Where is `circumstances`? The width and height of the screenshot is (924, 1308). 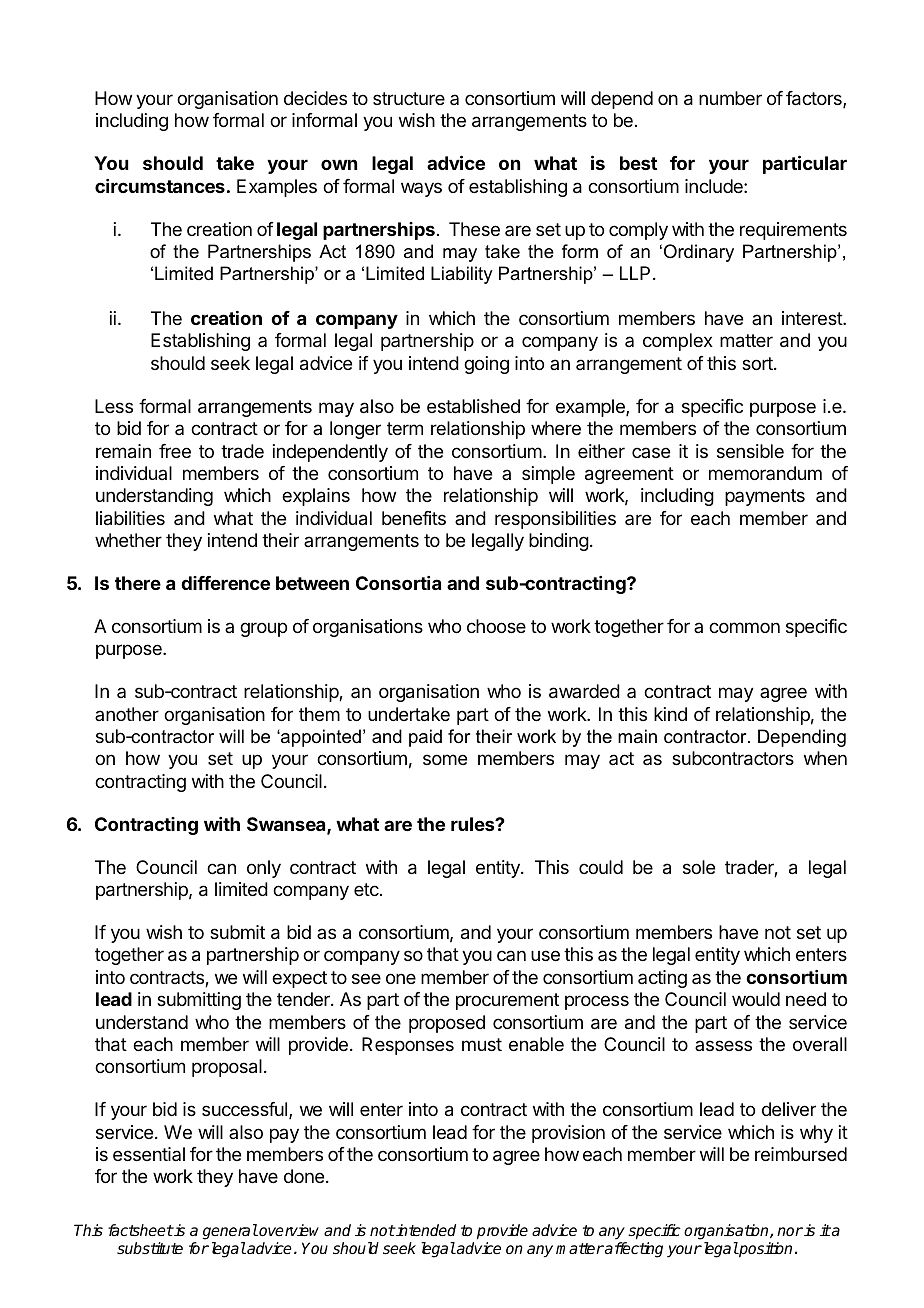
circumstances is located at coordinates (160, 186).
